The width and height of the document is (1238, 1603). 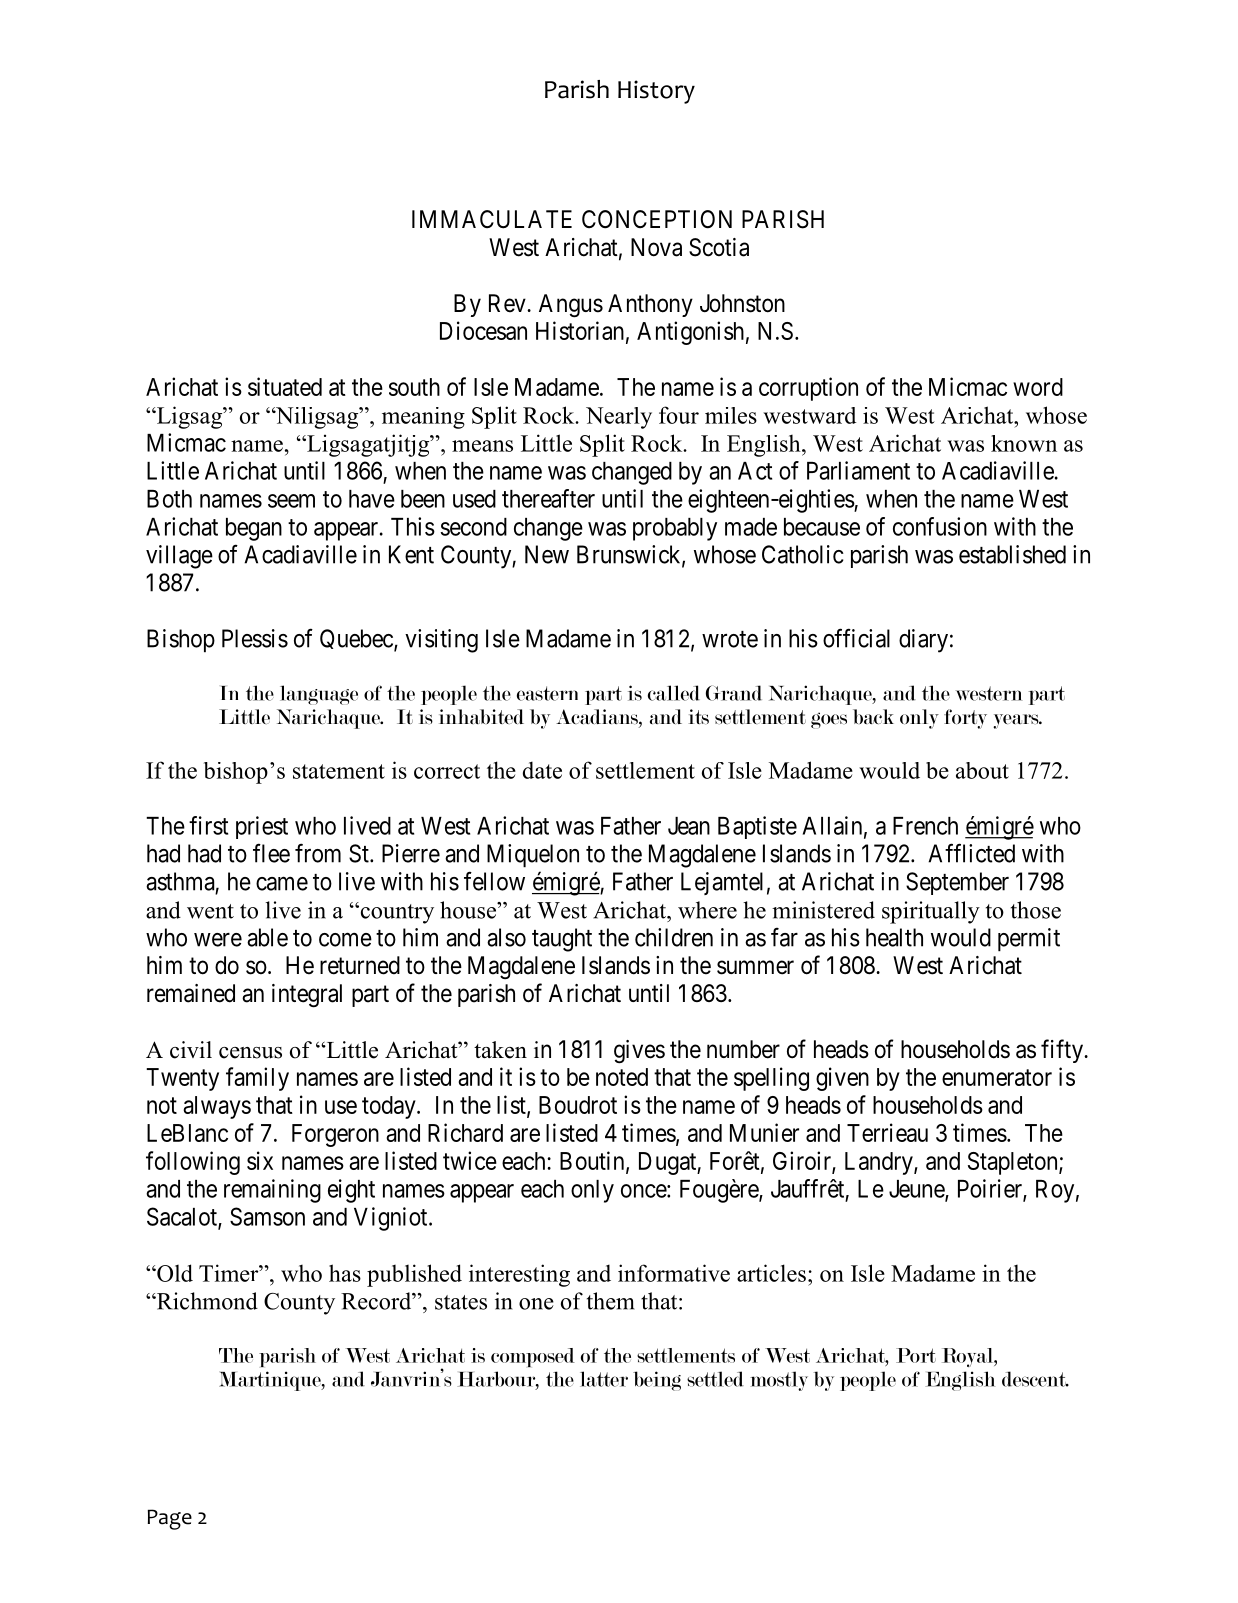 What do you see at coordinates (719, 247) in the document?
I see `Scotia` at bounding box center [719, 247].
